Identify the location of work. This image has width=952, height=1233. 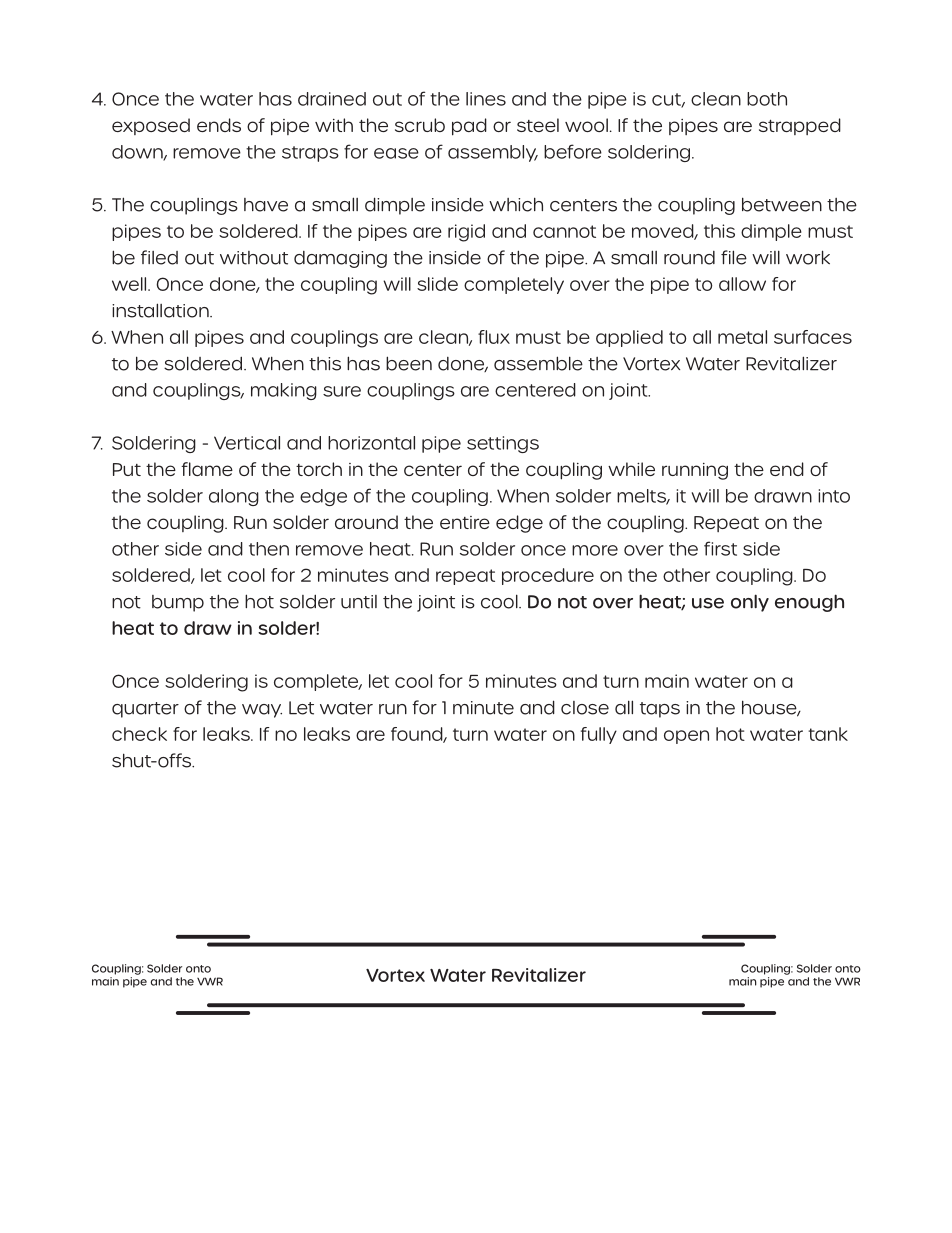
(808, 257).
